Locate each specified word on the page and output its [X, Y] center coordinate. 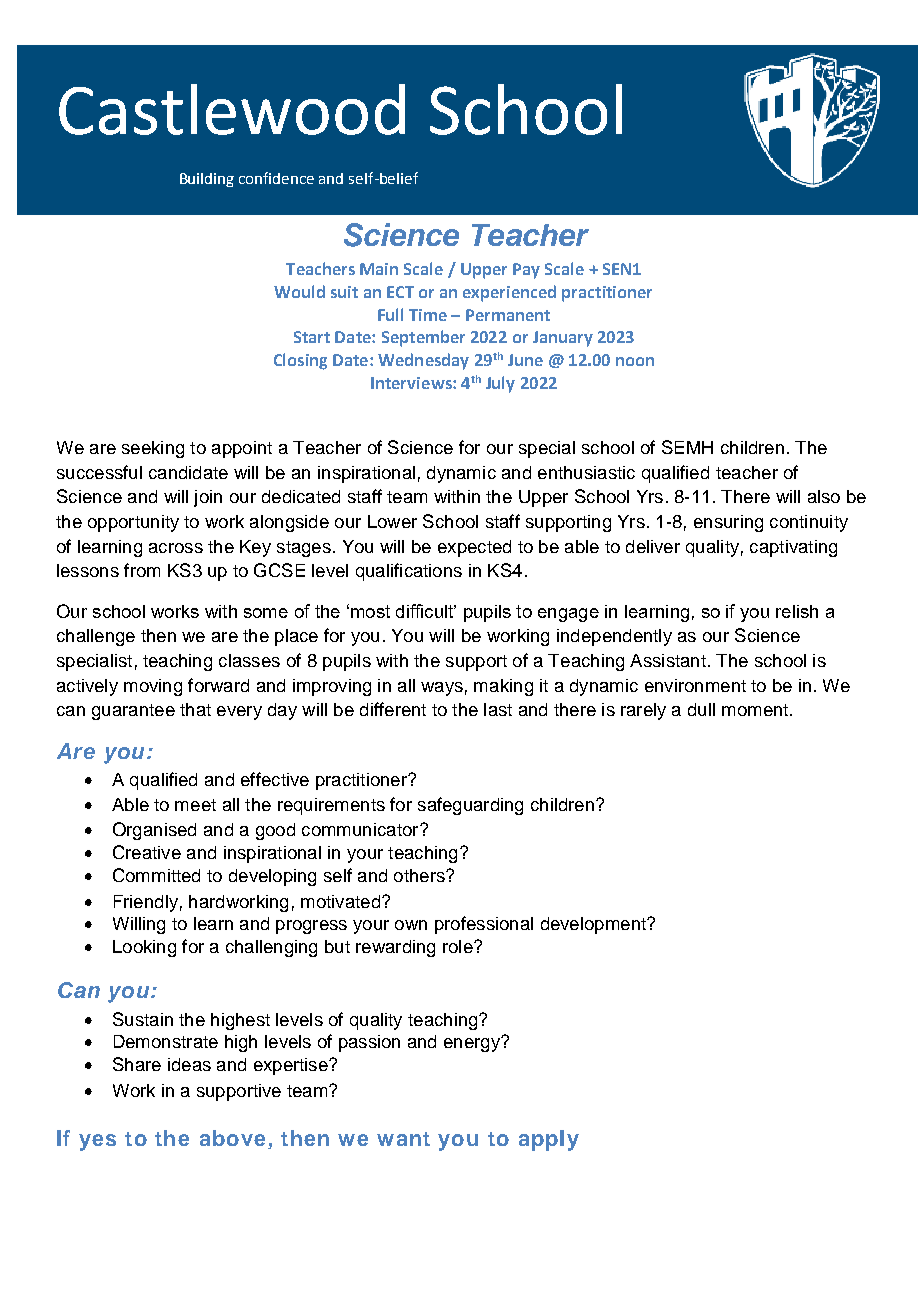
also [824, 496]
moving [153, 687]
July [500, 384]
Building [207, 180]
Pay [526, 271]
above [232, 1138]
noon [635, 361]
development [594, 925]
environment [695, 685]
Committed [156, 875]
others [420, 875]
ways [442, 689]
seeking [153, 449]
